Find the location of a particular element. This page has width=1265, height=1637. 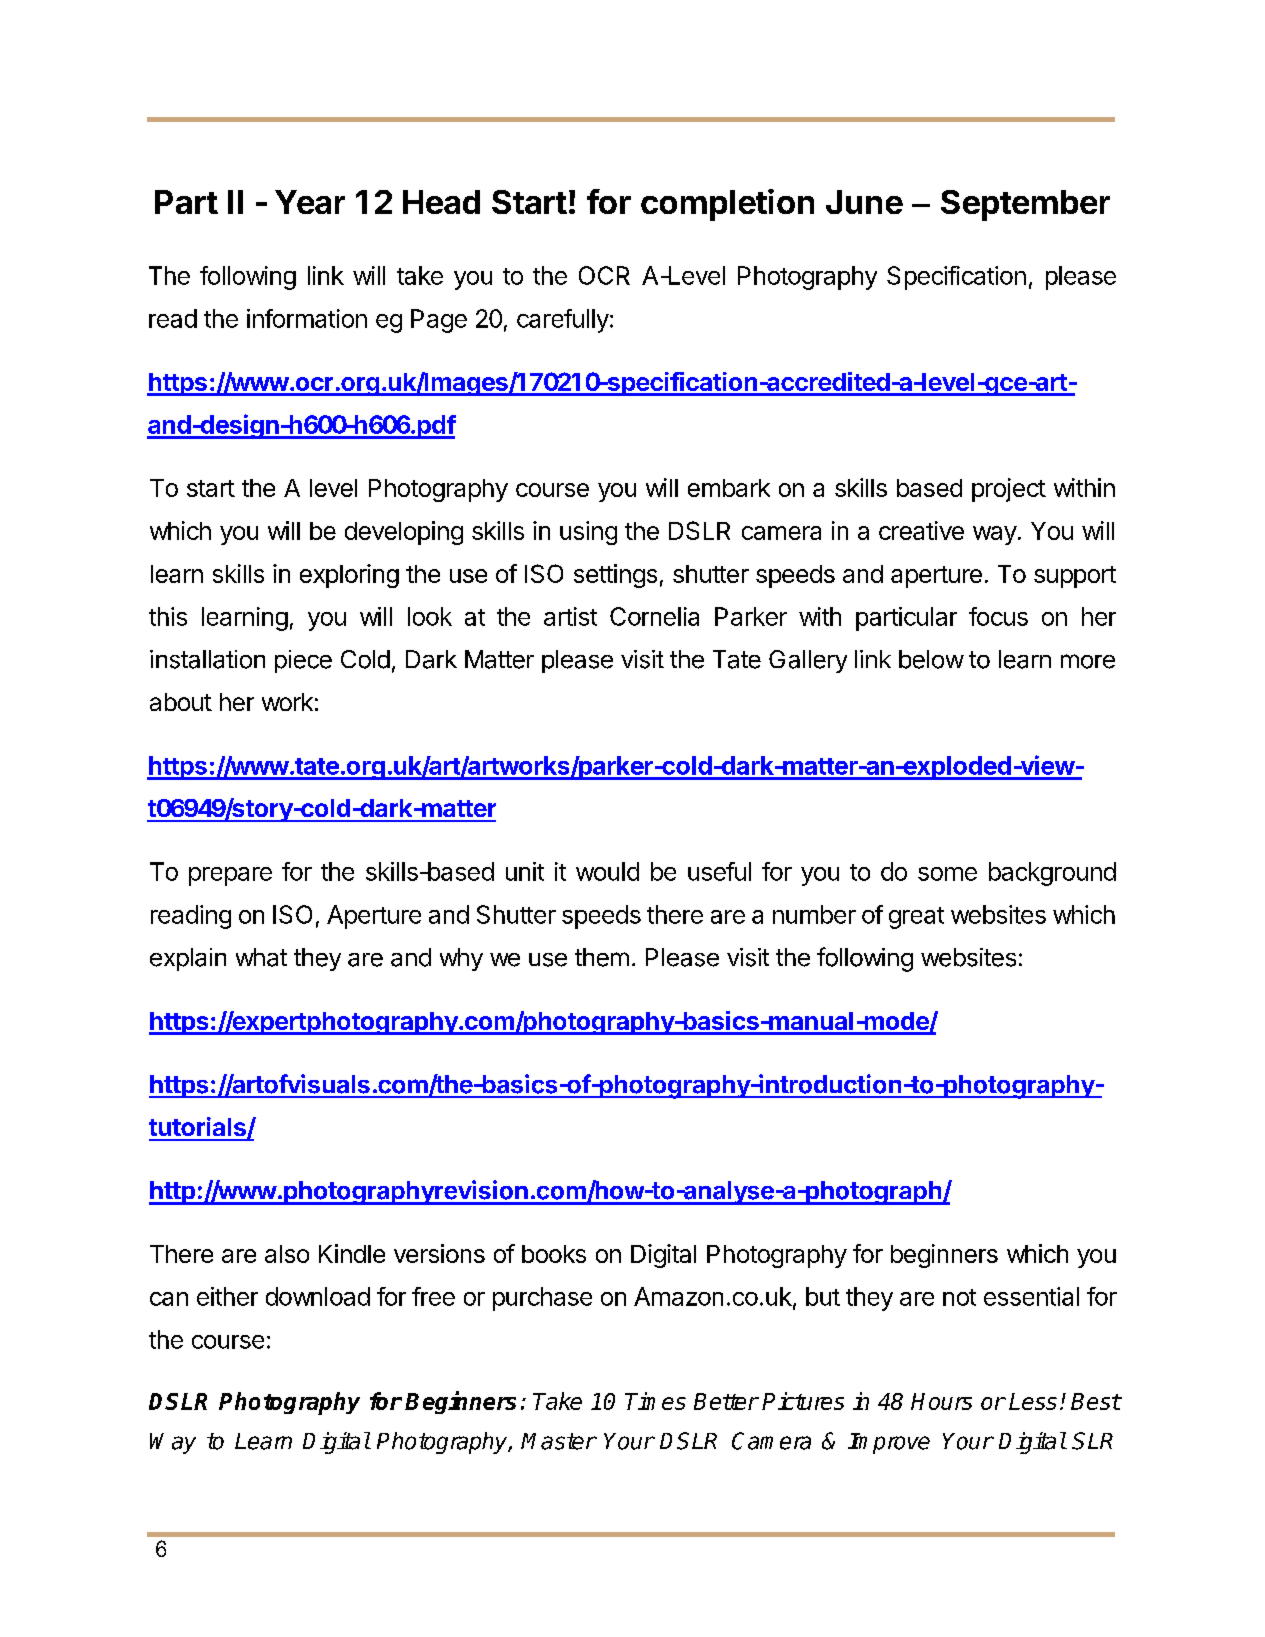

Year is located at coordinates (310, 202).
